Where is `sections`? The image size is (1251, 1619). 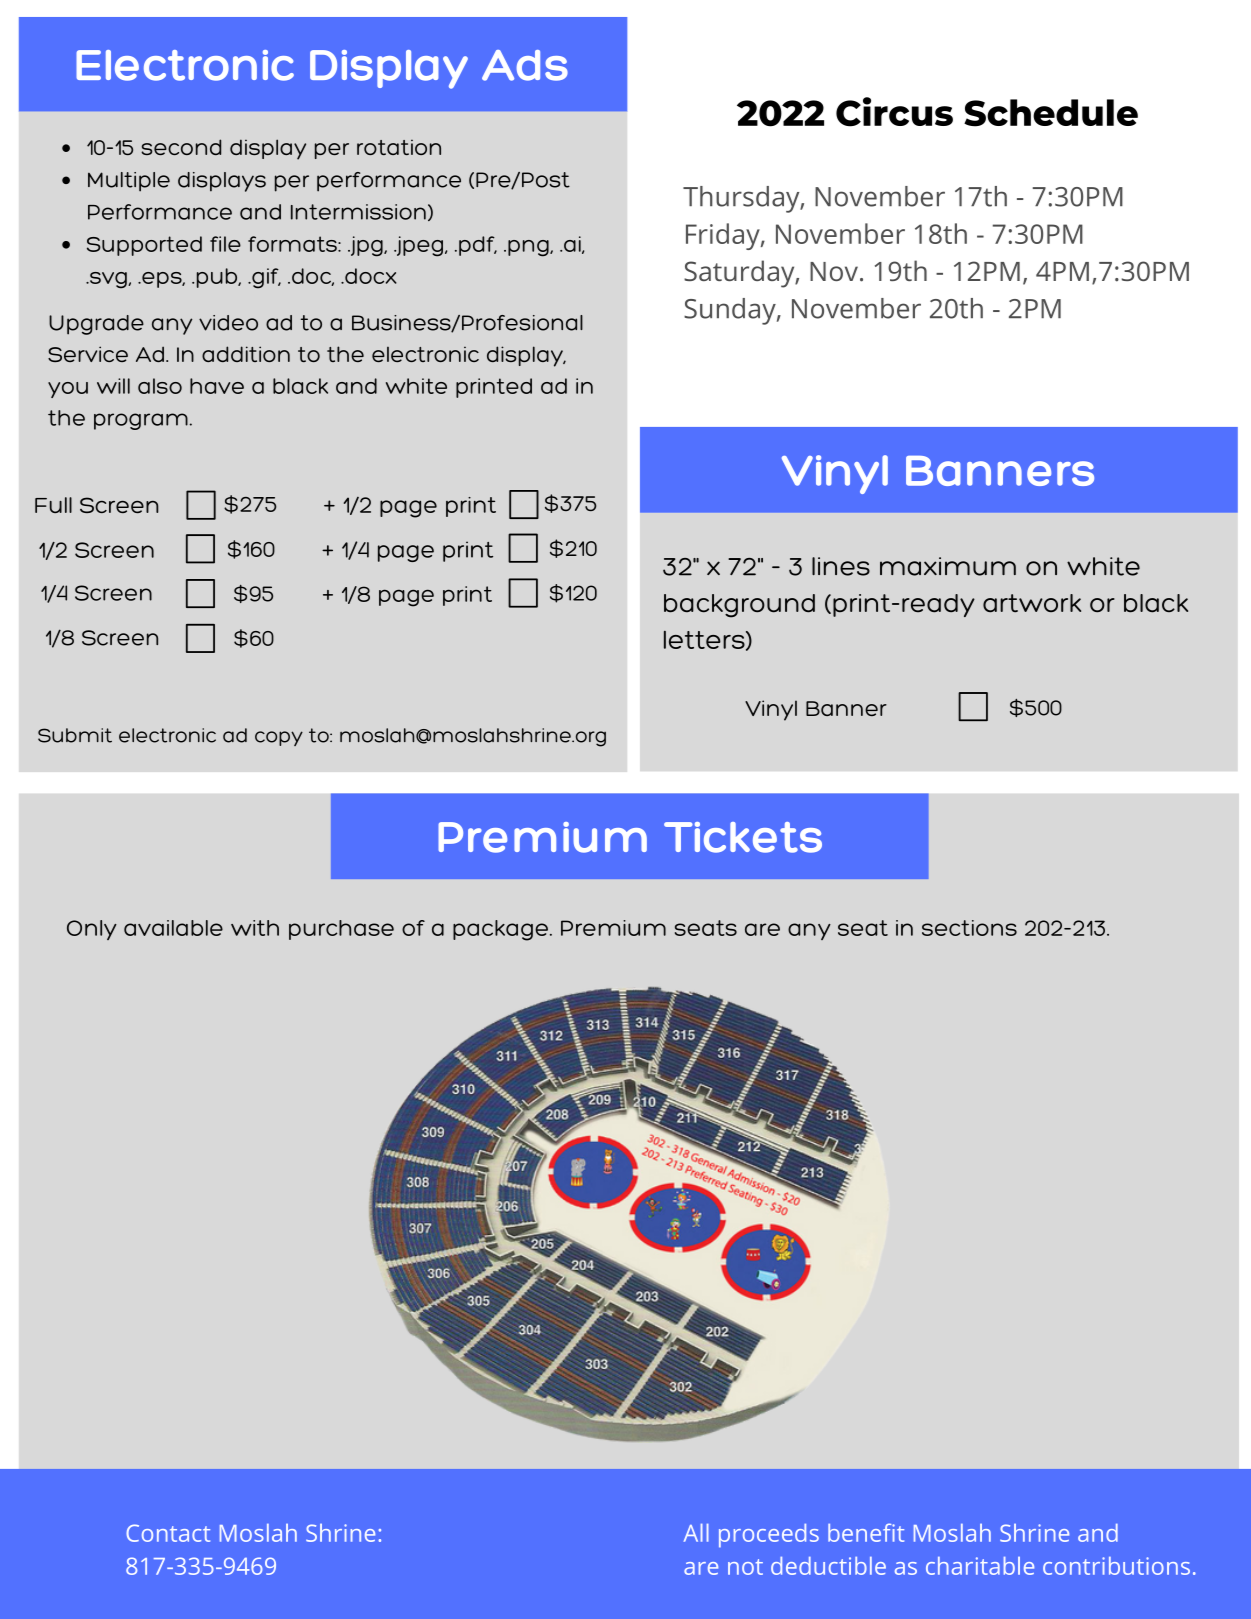 sections is located at coordinates (969, 928).
